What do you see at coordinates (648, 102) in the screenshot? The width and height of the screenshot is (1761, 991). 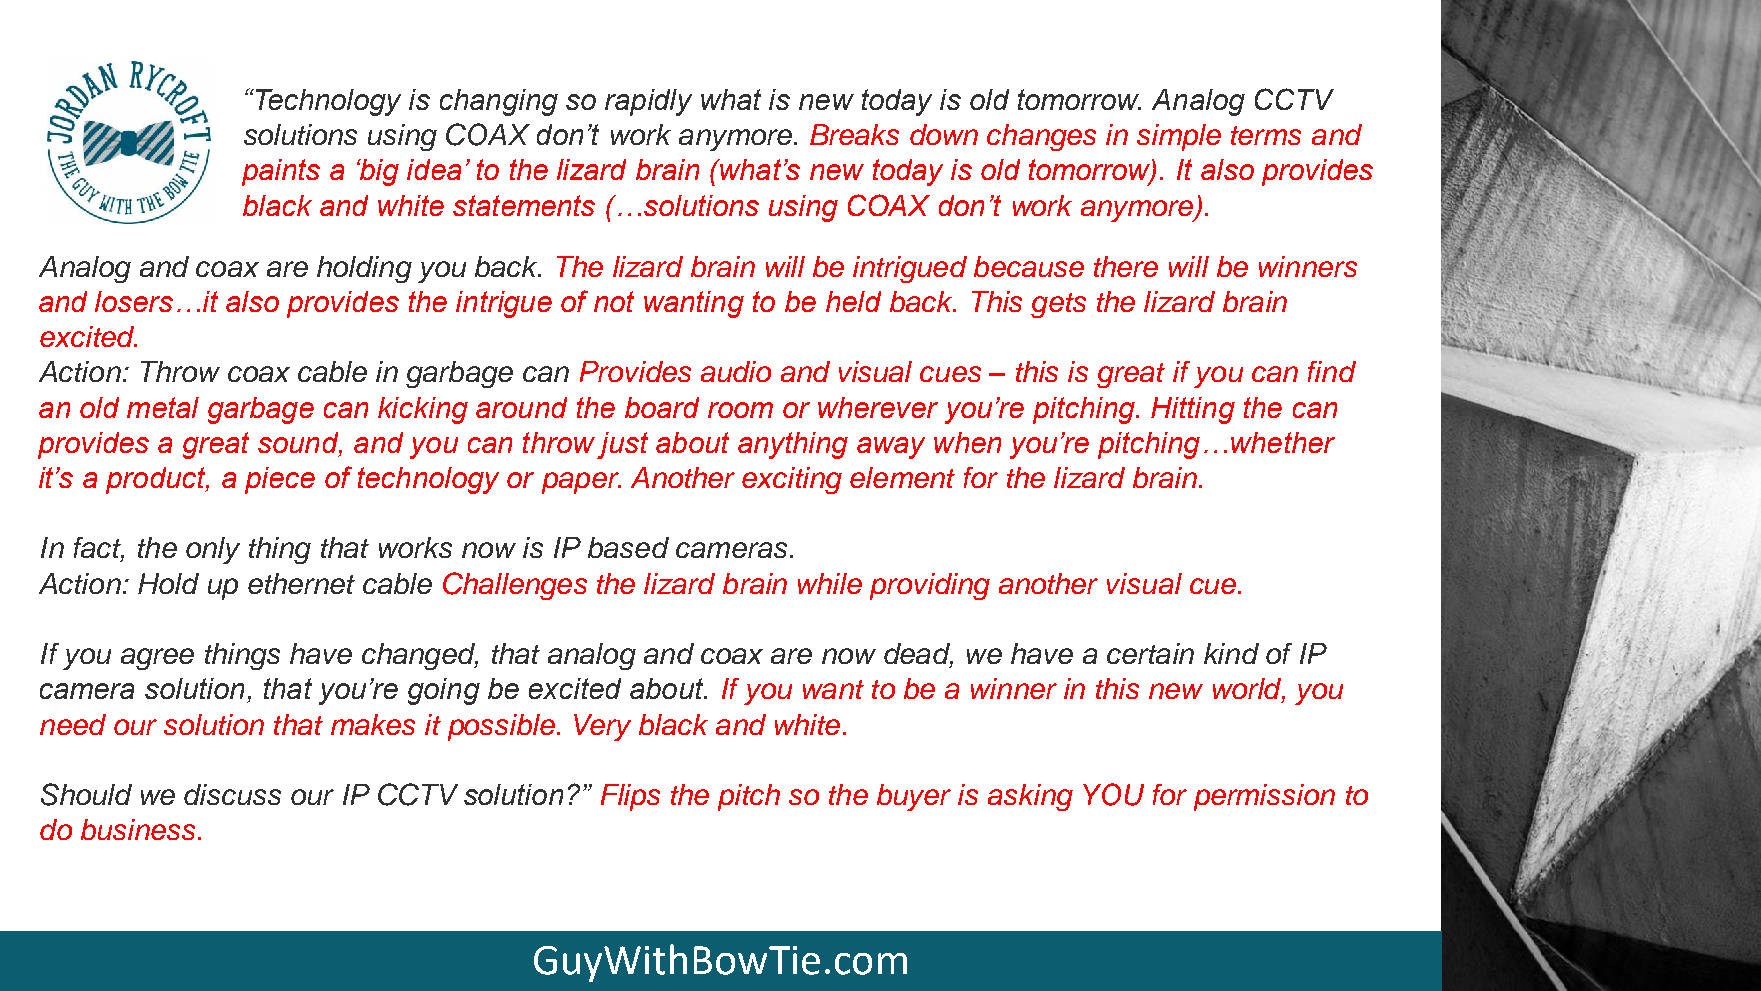 I see `rapidly` at bounding box center [648, 102].
